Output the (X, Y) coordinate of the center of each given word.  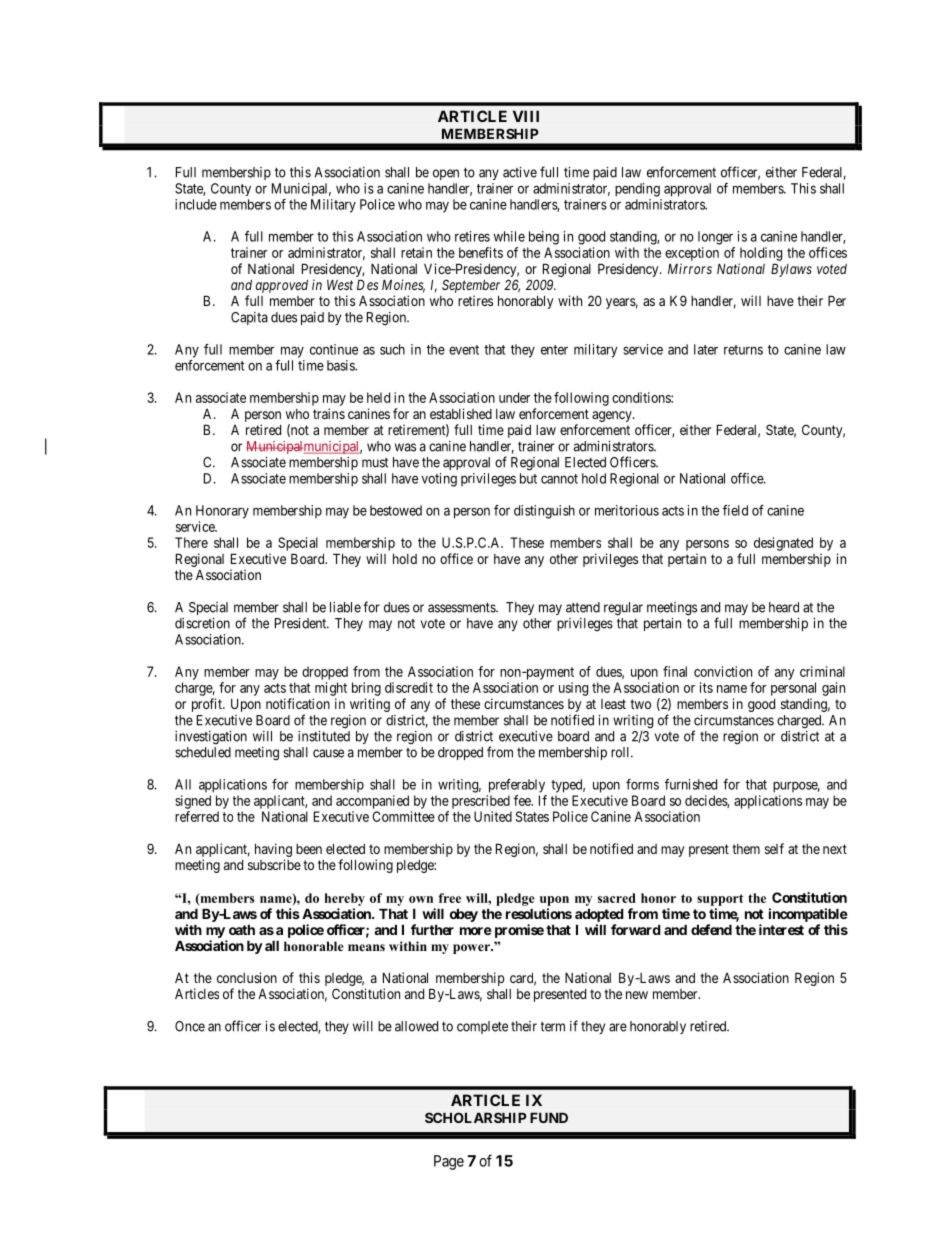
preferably (517, 786)
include (196, 204)
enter (554, 350)
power (472, 949)
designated (783, 544)
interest (781, 929)
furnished (691, 784)
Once (190, 1026)
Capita (249, 318)
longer (715, 238)
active (520, 172)
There (191, 542)
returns (743, 350)
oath (242, 929)
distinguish (544, 512)
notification (298, 703)
